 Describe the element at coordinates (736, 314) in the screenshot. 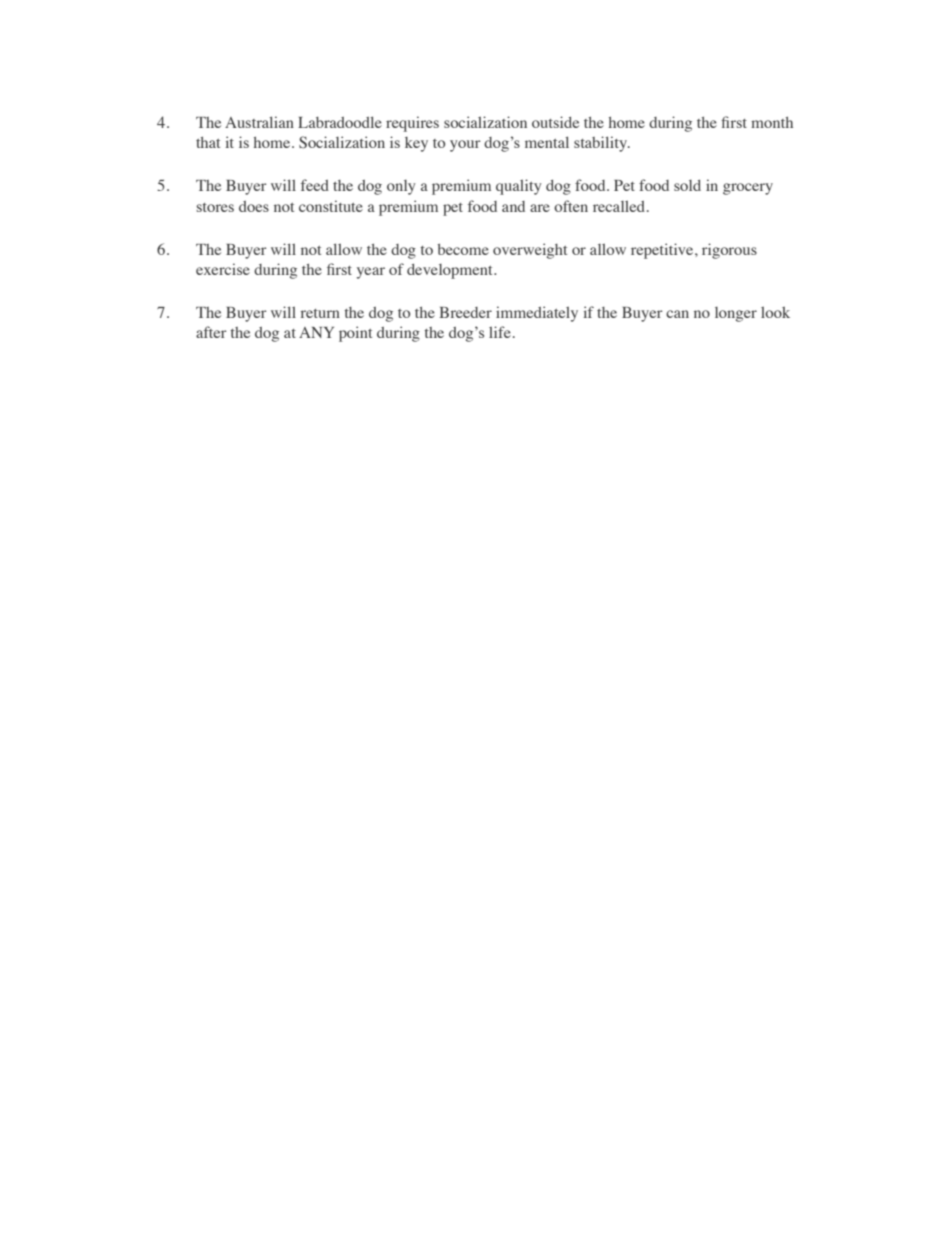

I see `longer` at that location.
